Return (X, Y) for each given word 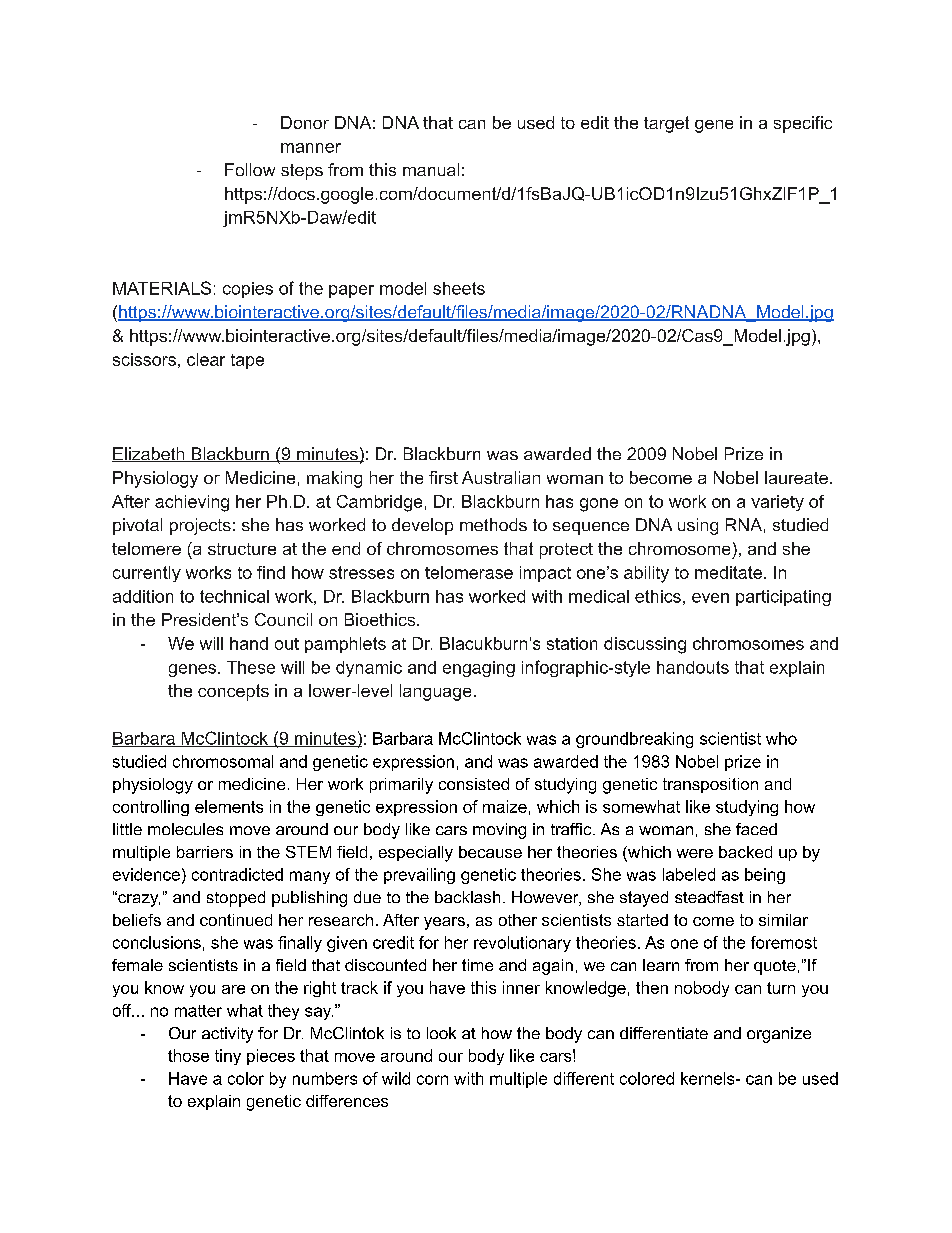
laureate (796, 477)
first (443, 477)
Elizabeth (149, 454)
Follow (250, 169)
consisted (474, 784)
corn (432, 1080)
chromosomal (223, 761)
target (666, 124)
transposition (710, 785)
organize (779, 1035)
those (188, 1055)
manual (431, 169)
